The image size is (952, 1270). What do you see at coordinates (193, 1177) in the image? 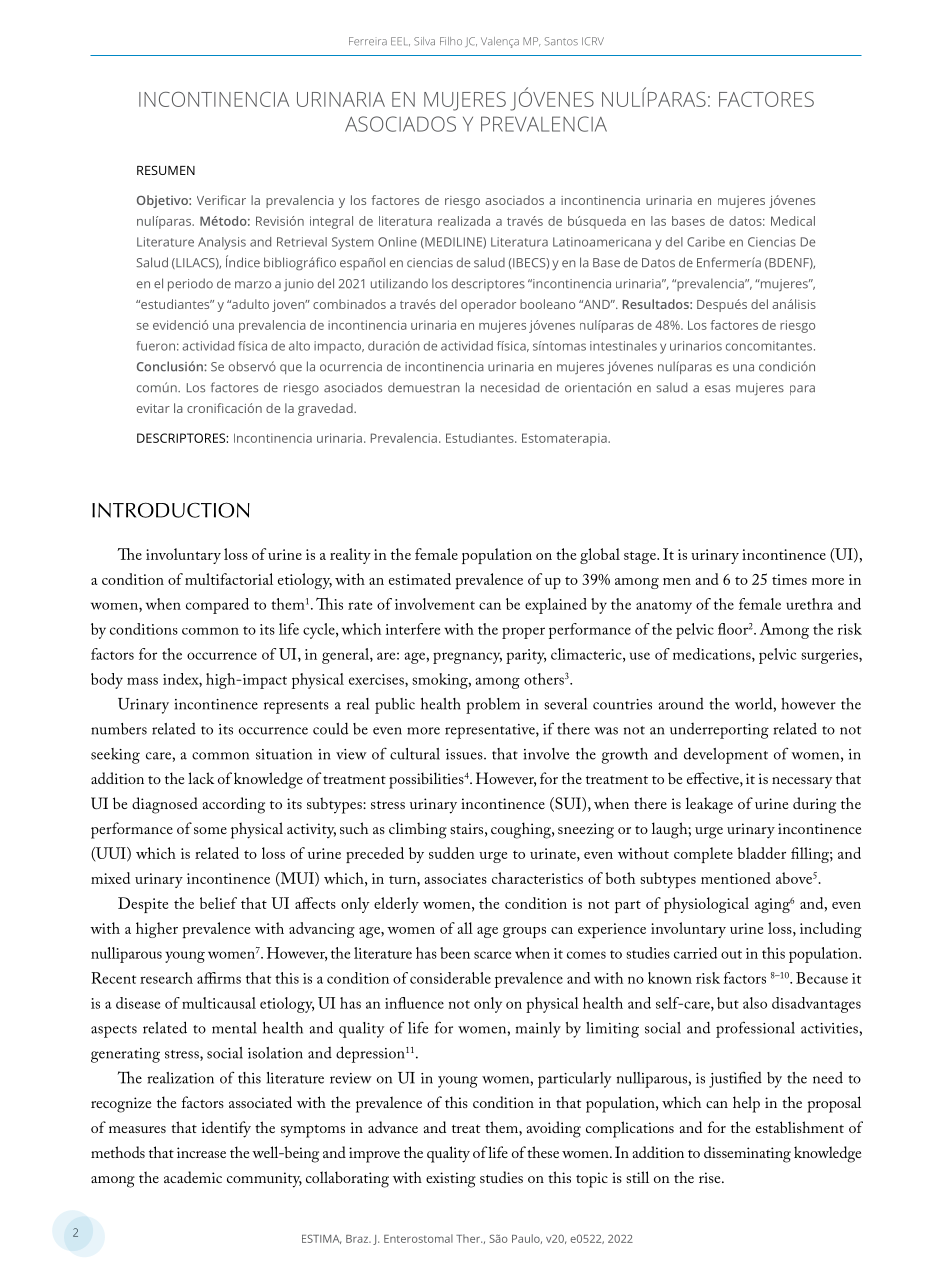
I see `academic` at bounding box center [193, 1177].
